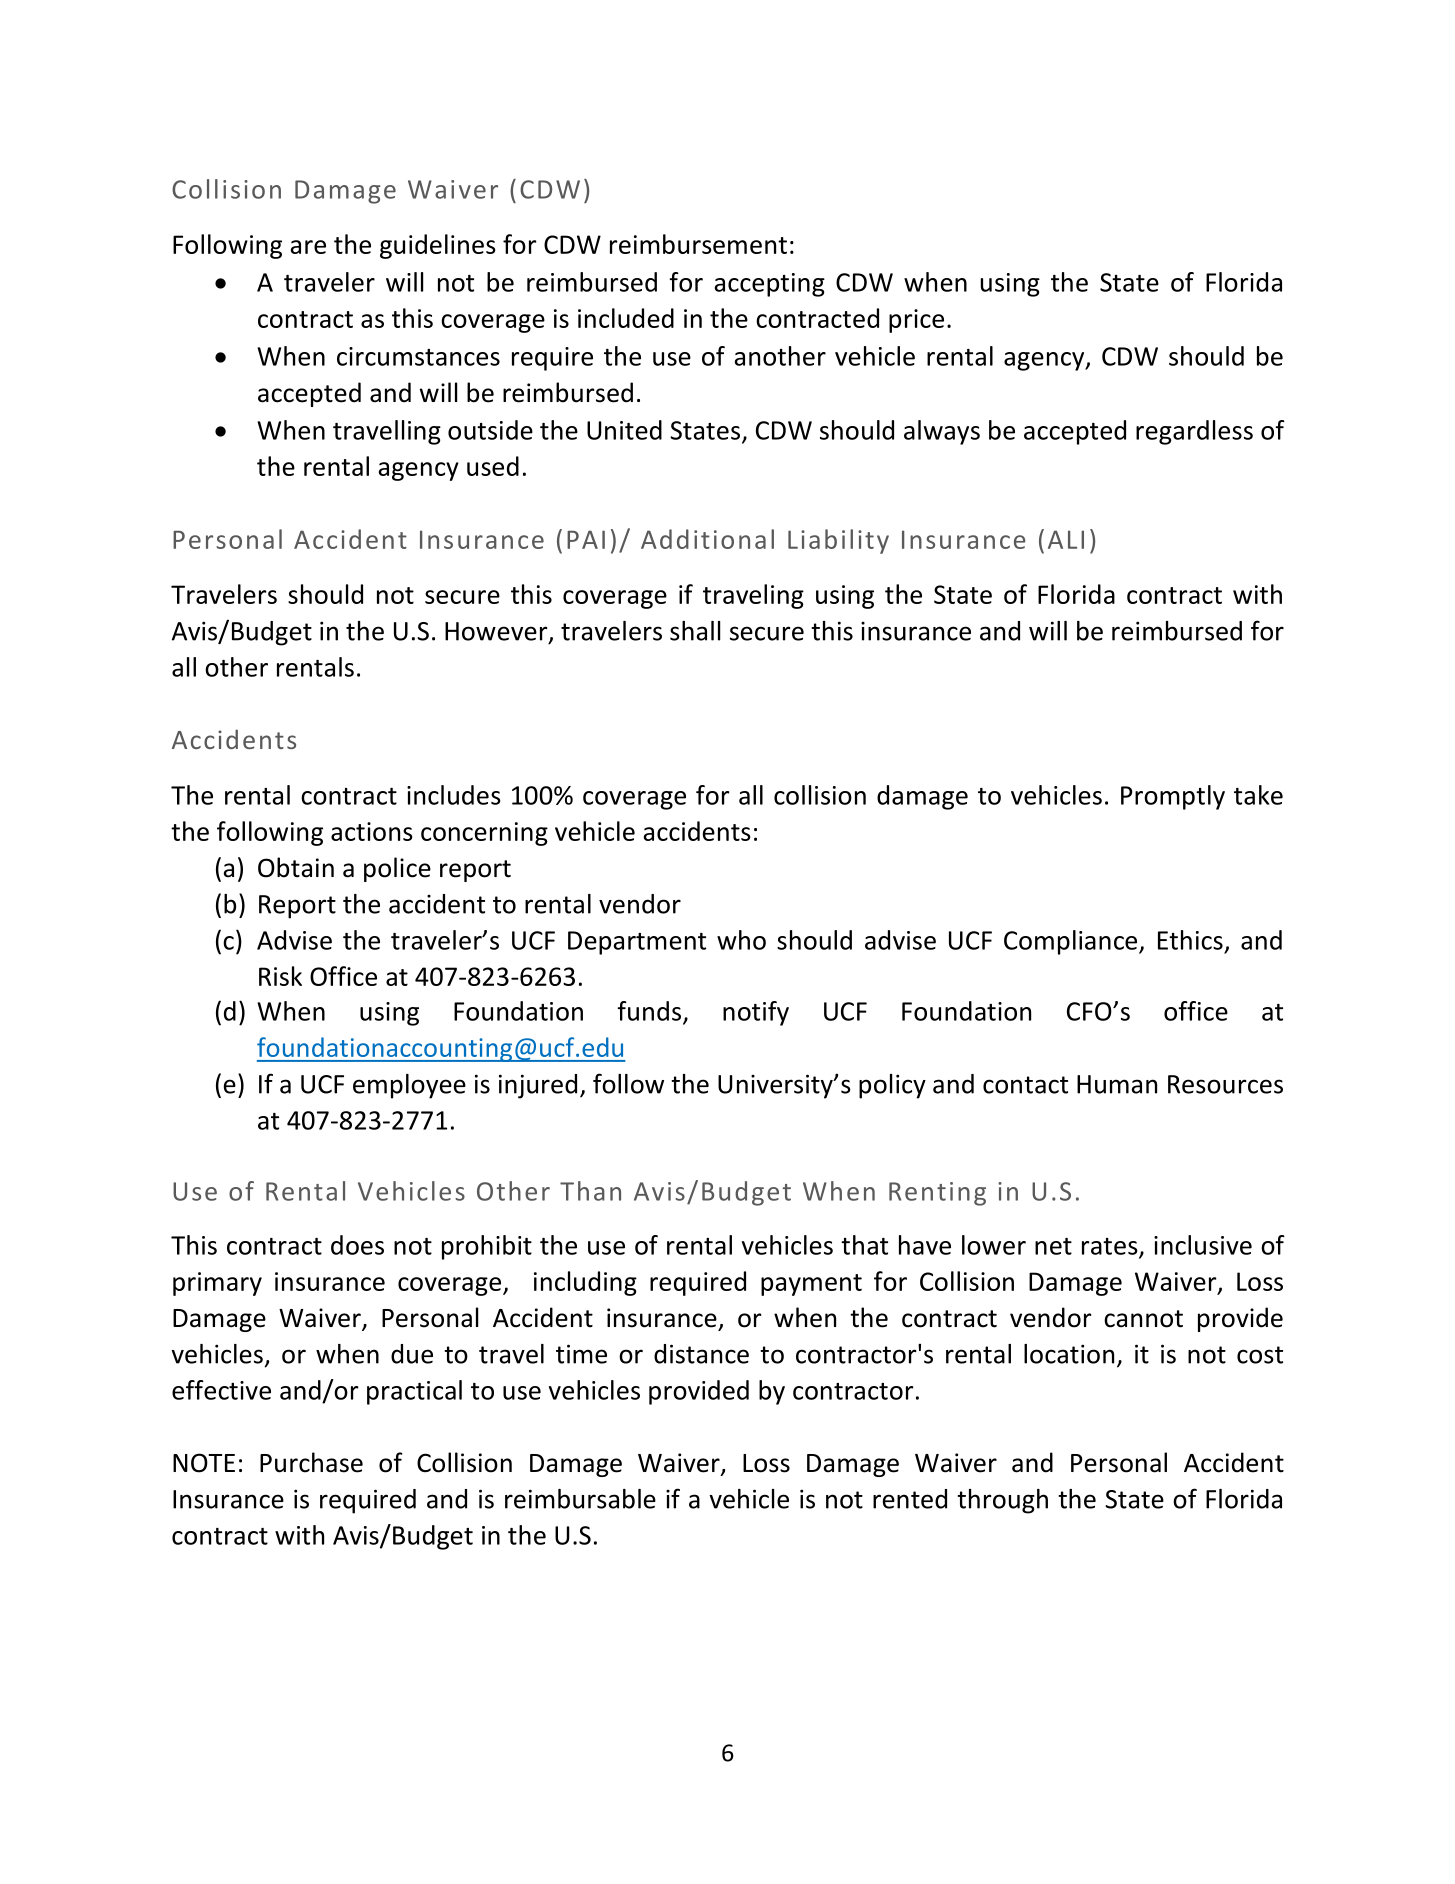  What do you see at coordinates (770, 285) in the screenshot?
I see `accepting` at bounding box center [770, 285].
